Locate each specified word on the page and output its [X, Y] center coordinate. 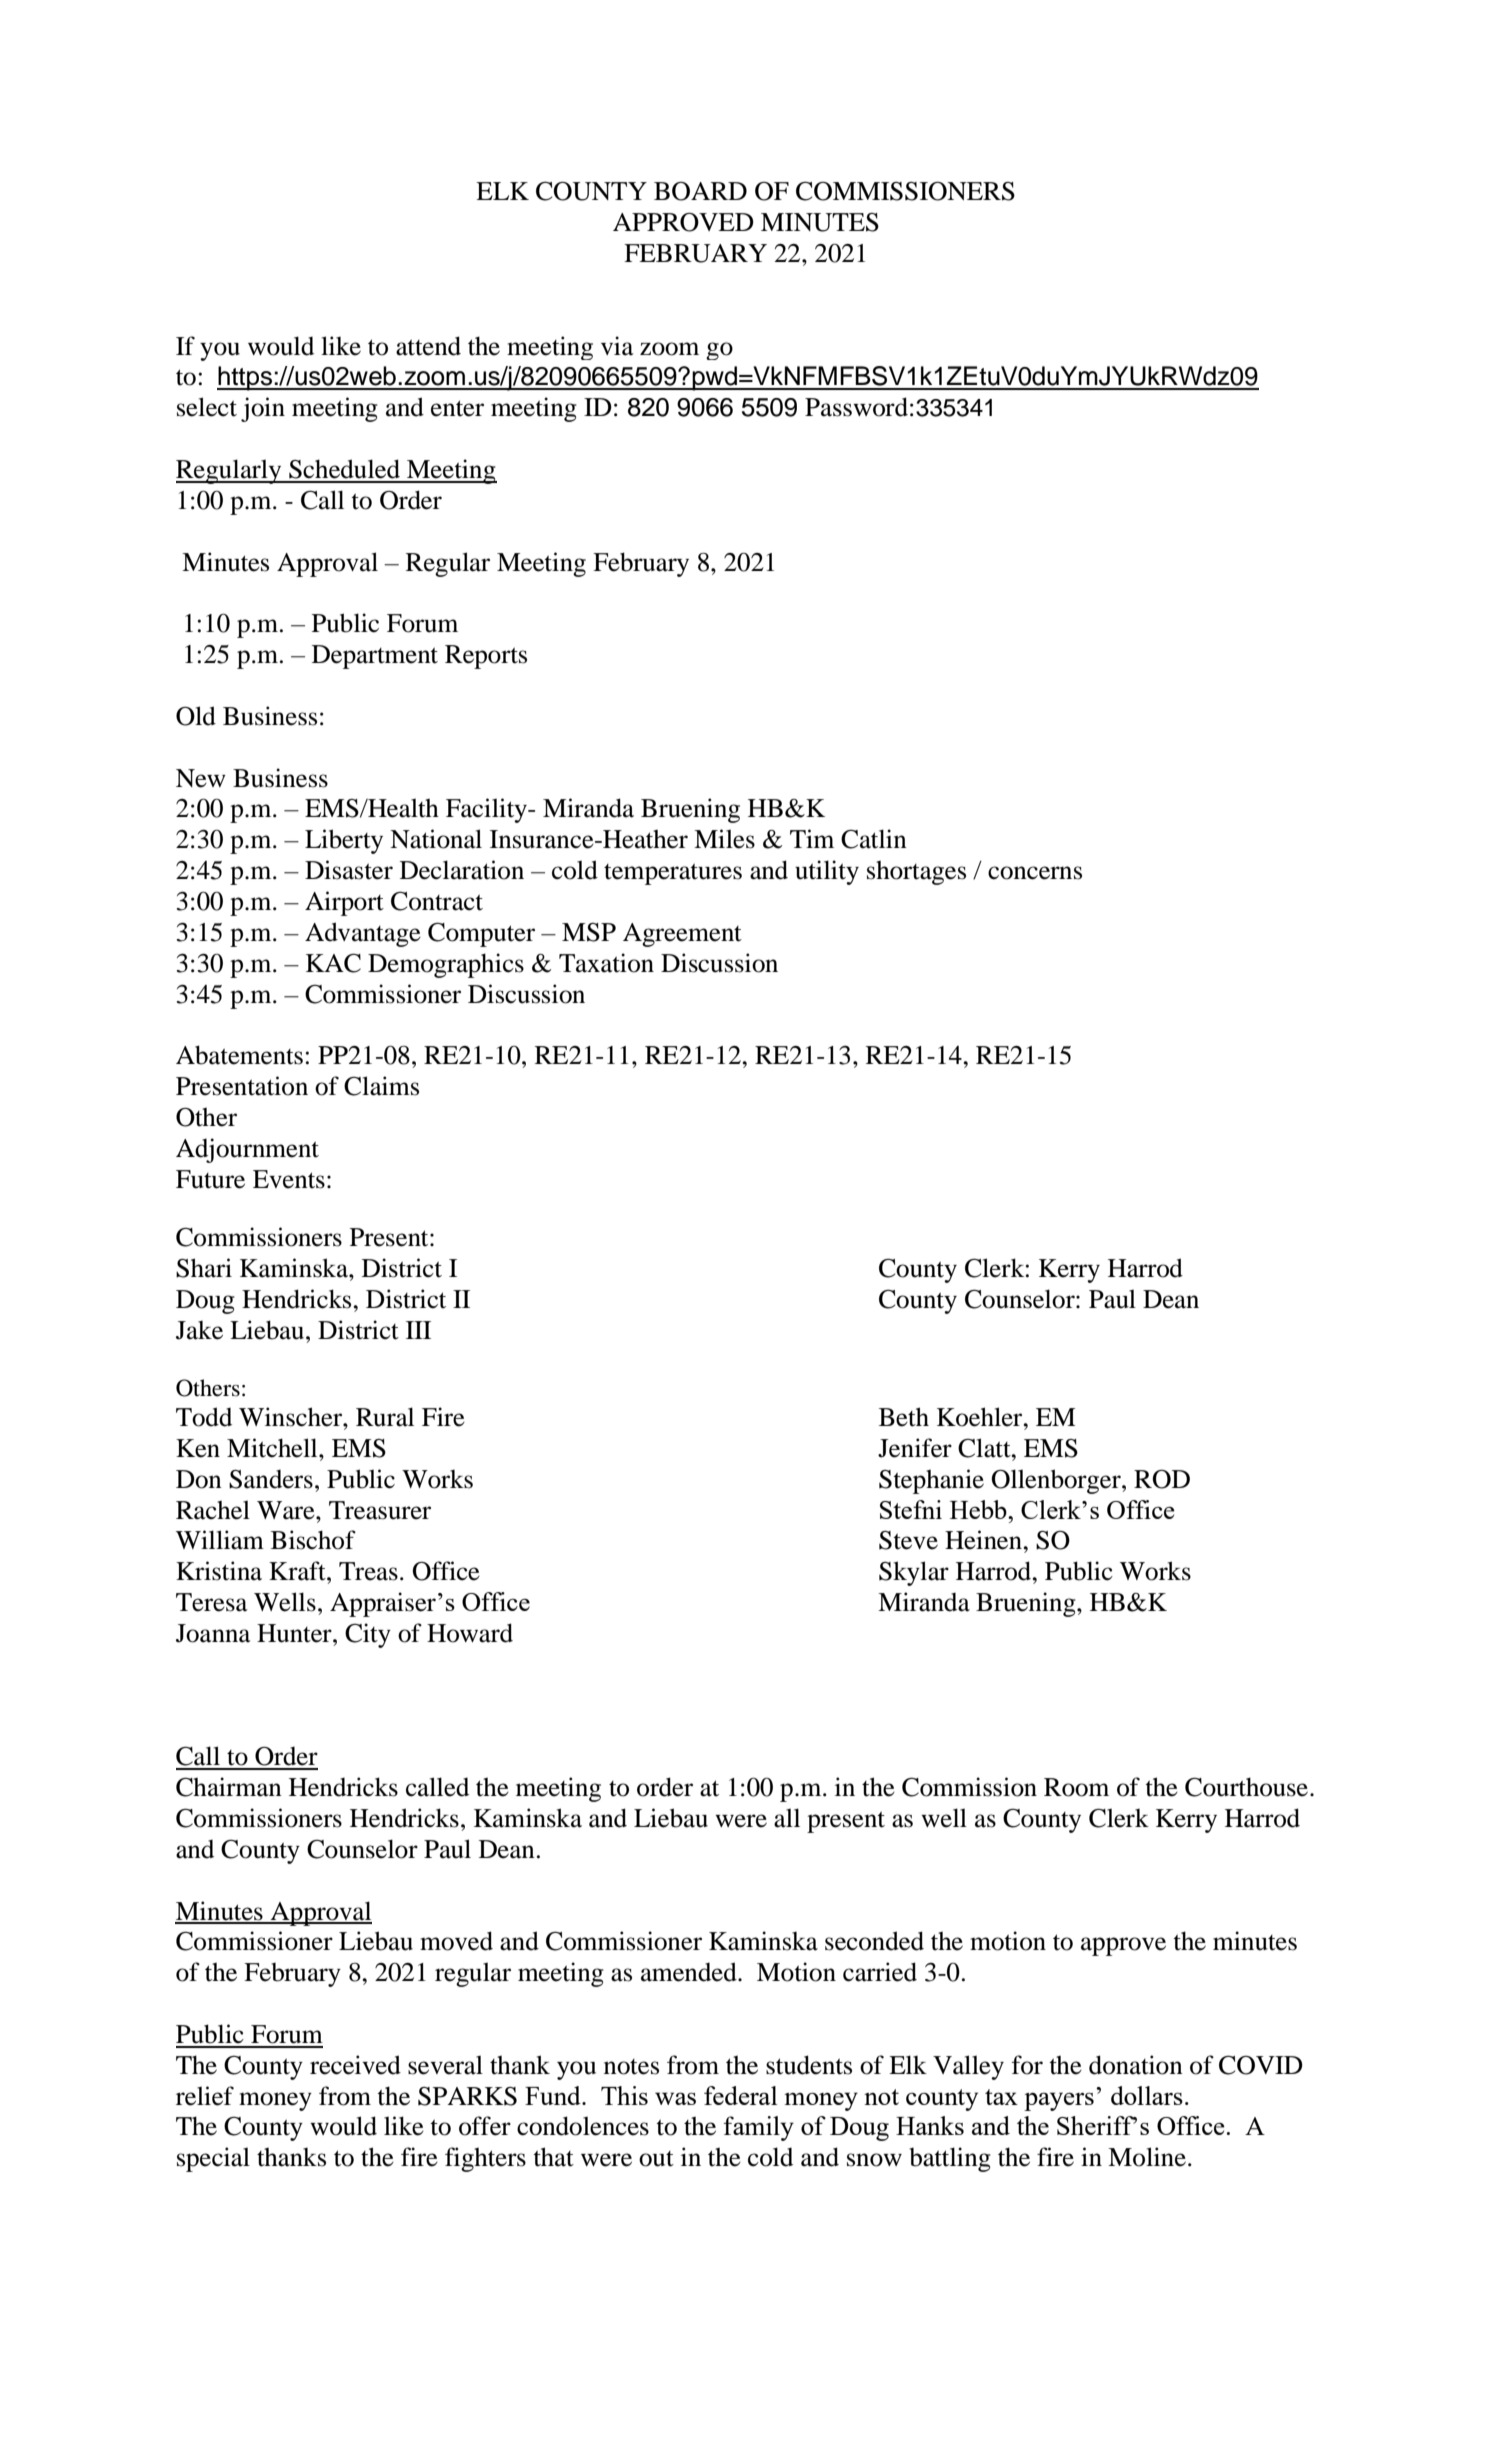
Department [375, 657]
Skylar [914, 1573]
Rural [385, 1417]
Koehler [981, 1417]
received [355, 2065]
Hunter [295, 1633]
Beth [904, 1417]
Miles [724, 839]
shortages [916, 872]
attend [428, 346]
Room [1076, 1787]
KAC [333, 963]
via [617, 346]
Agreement [682, 935]
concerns [1035, 873]
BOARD [700, 191]
